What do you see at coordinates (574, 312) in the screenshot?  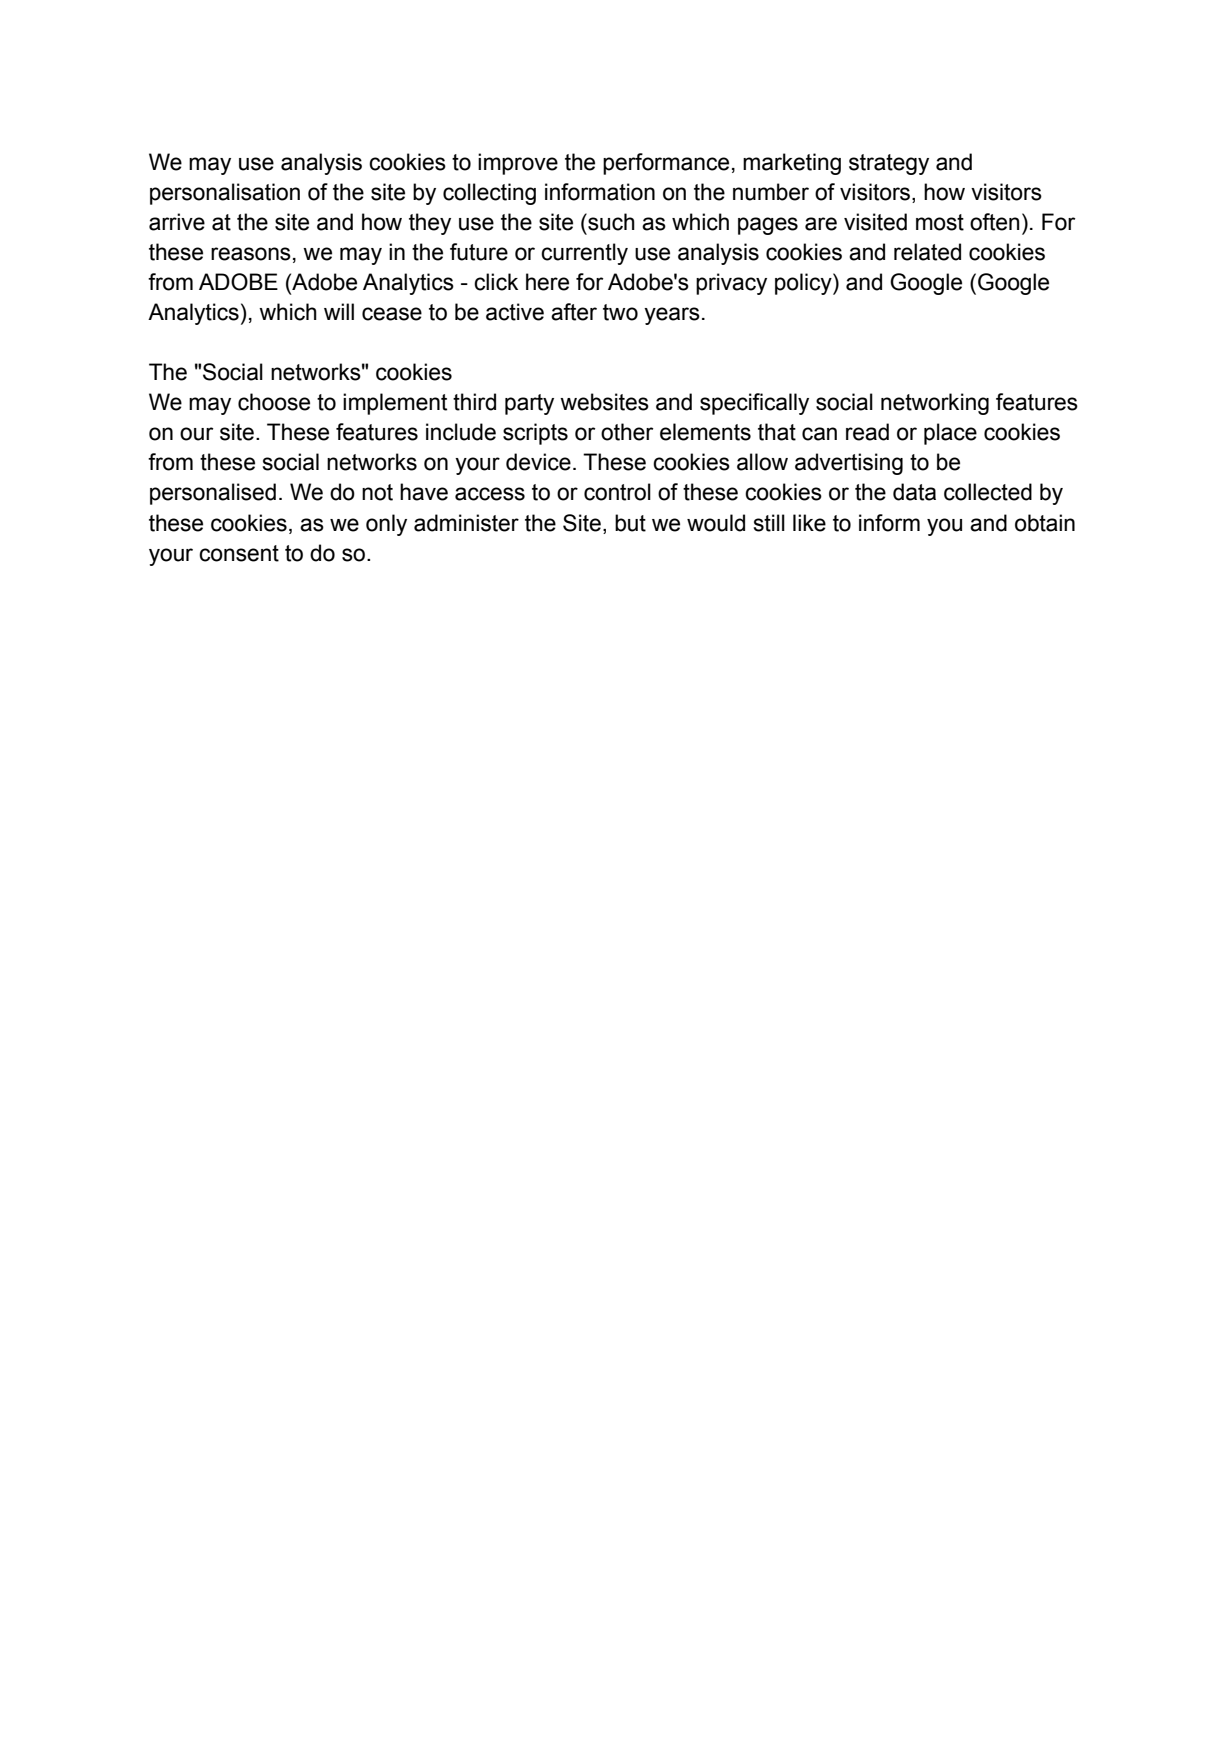 I see `after` at bounding box center [574, 312].
